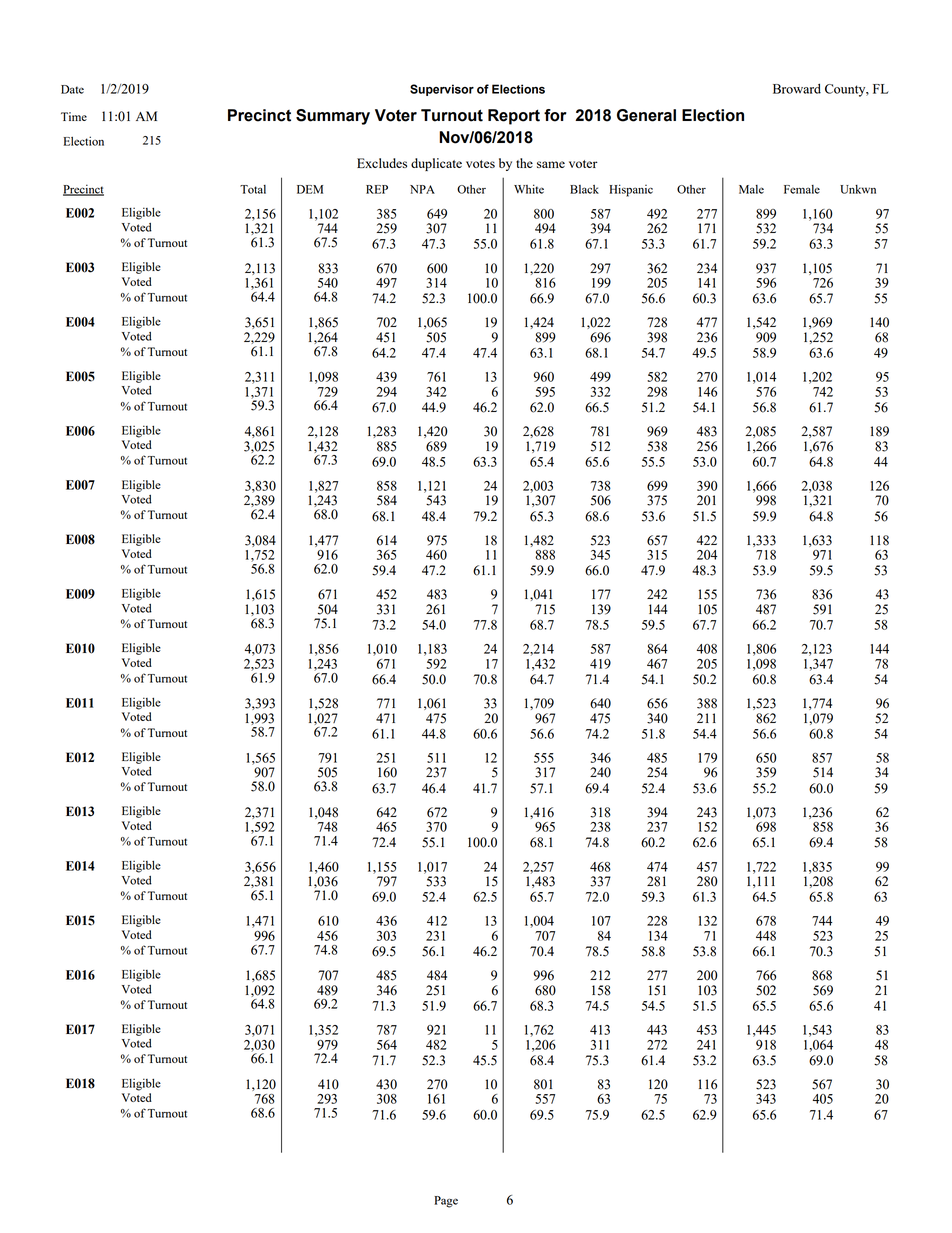 This screenshot has height=1233, width=952. Describe the element at coordinates (480, 164) in the screenshot. I see `votes` at that location.
